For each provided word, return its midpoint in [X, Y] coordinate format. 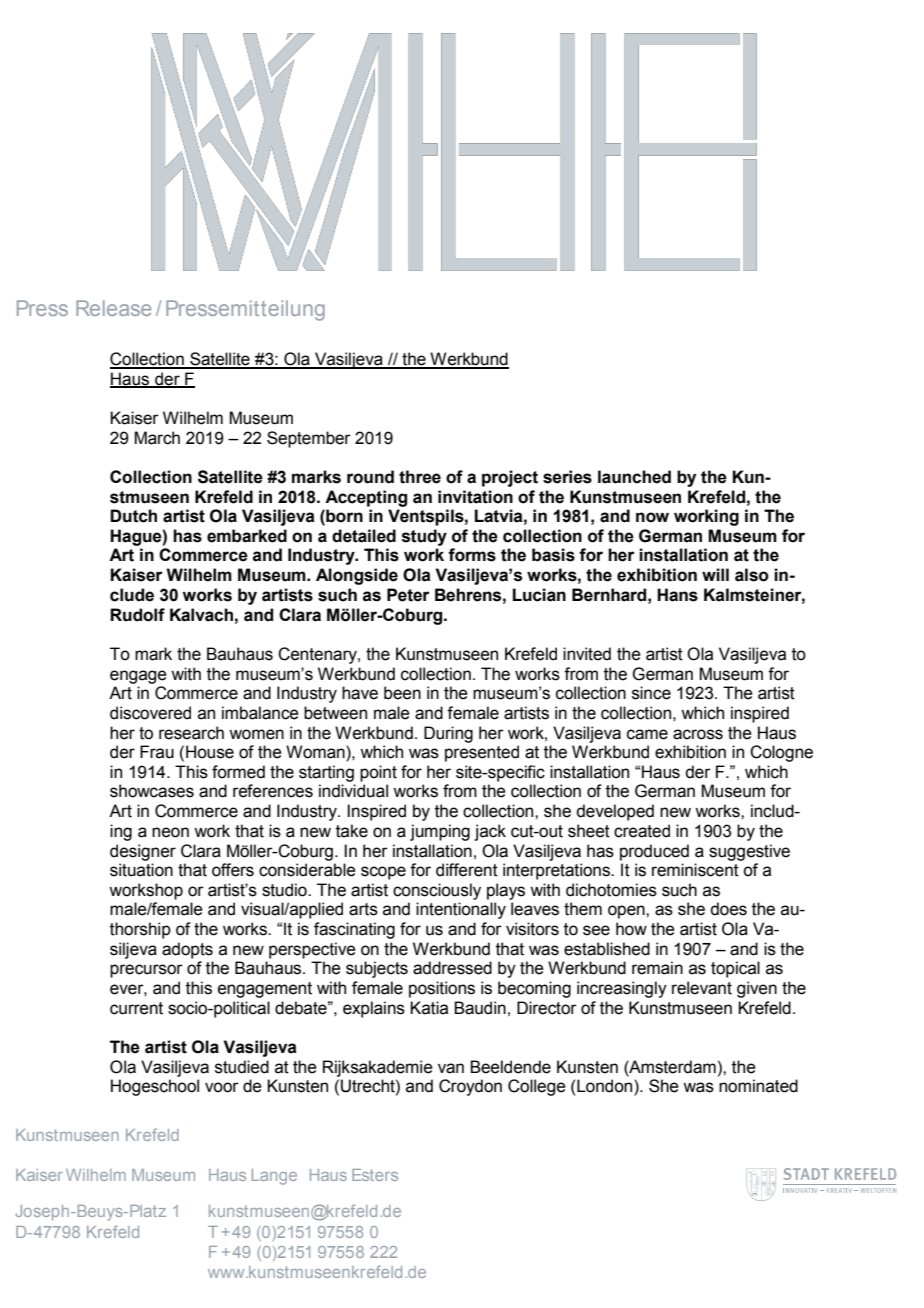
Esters [375, 1175]
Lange [274, 1177]
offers [233, 870]
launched [634, 477]
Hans [677, 595]
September [309, 439]
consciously [437, 891]
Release [113, 308]
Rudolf [137, 615]
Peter [408, 595]
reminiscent [695, 870]
